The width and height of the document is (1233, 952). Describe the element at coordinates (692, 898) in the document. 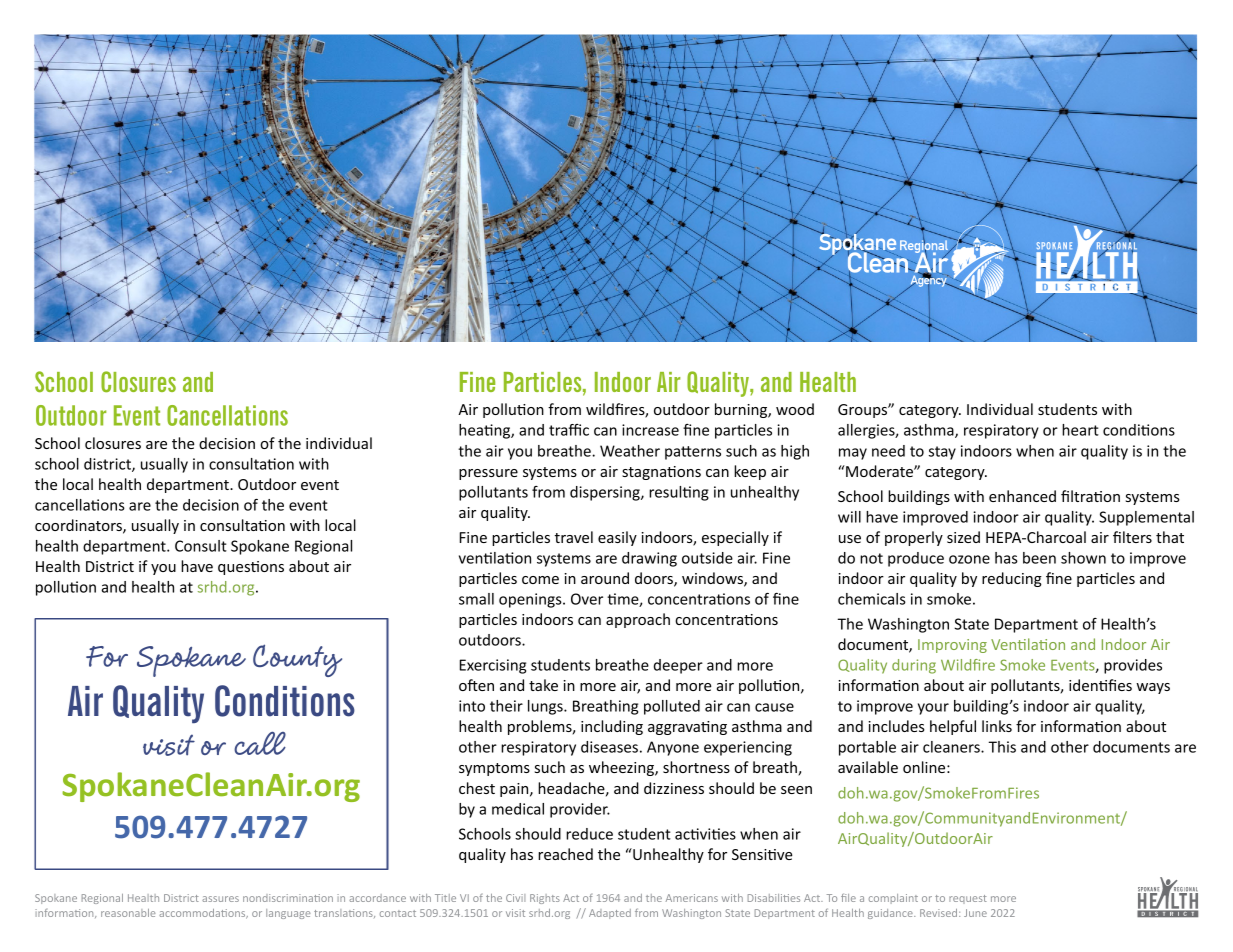

I see `Americans` at that location.
